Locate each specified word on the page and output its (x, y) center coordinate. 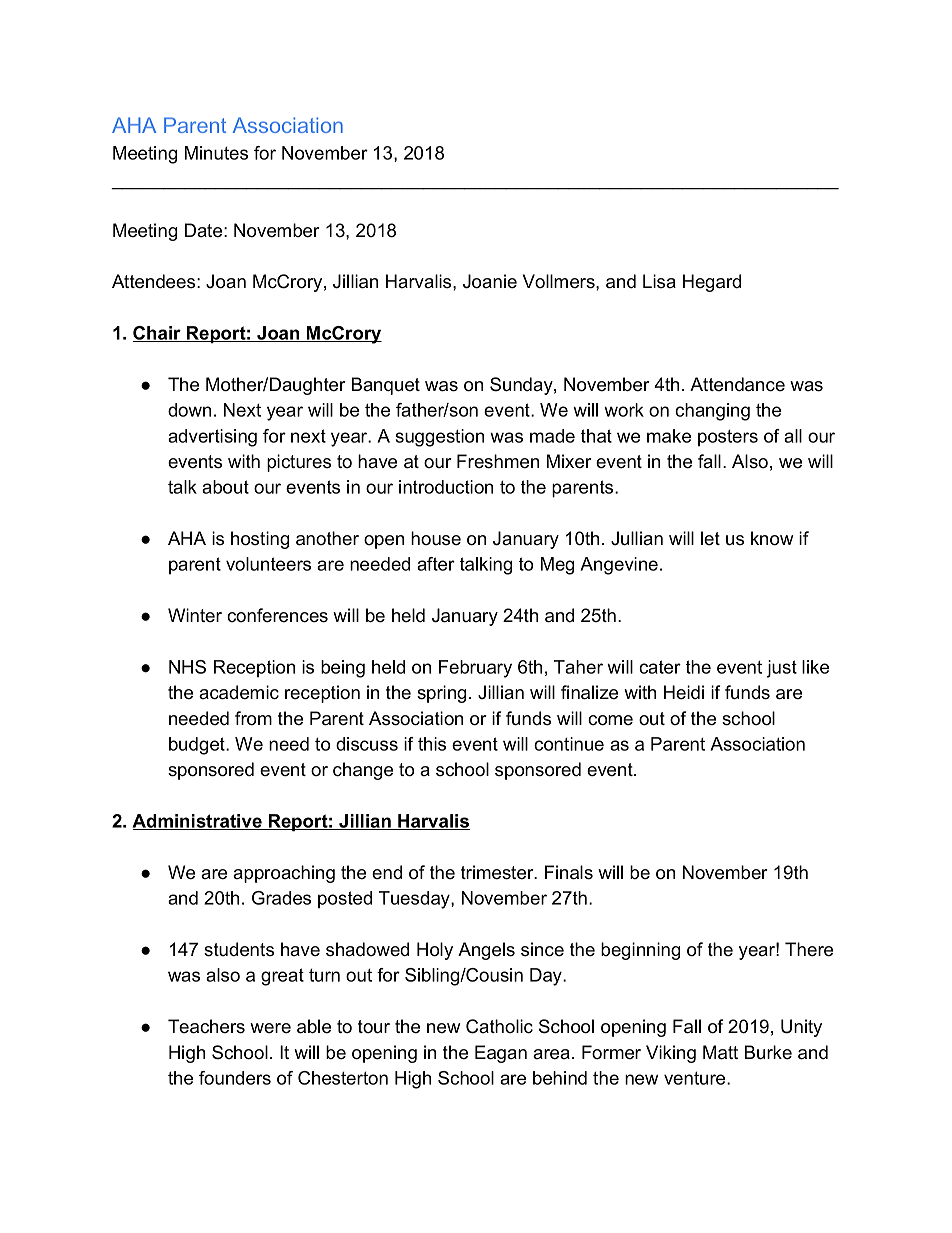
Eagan (501, 1054)
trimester (498, 872)
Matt (720, 1052)
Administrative (198, 822)
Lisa (659, 281)
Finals (569, 872)
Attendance (737, 384)
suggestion (440, 438)
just (781, 669)
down (189, 410)
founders (235, 1078)
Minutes (216, 153)
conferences (277, 615)
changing (712, 412)
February (475, 669)
